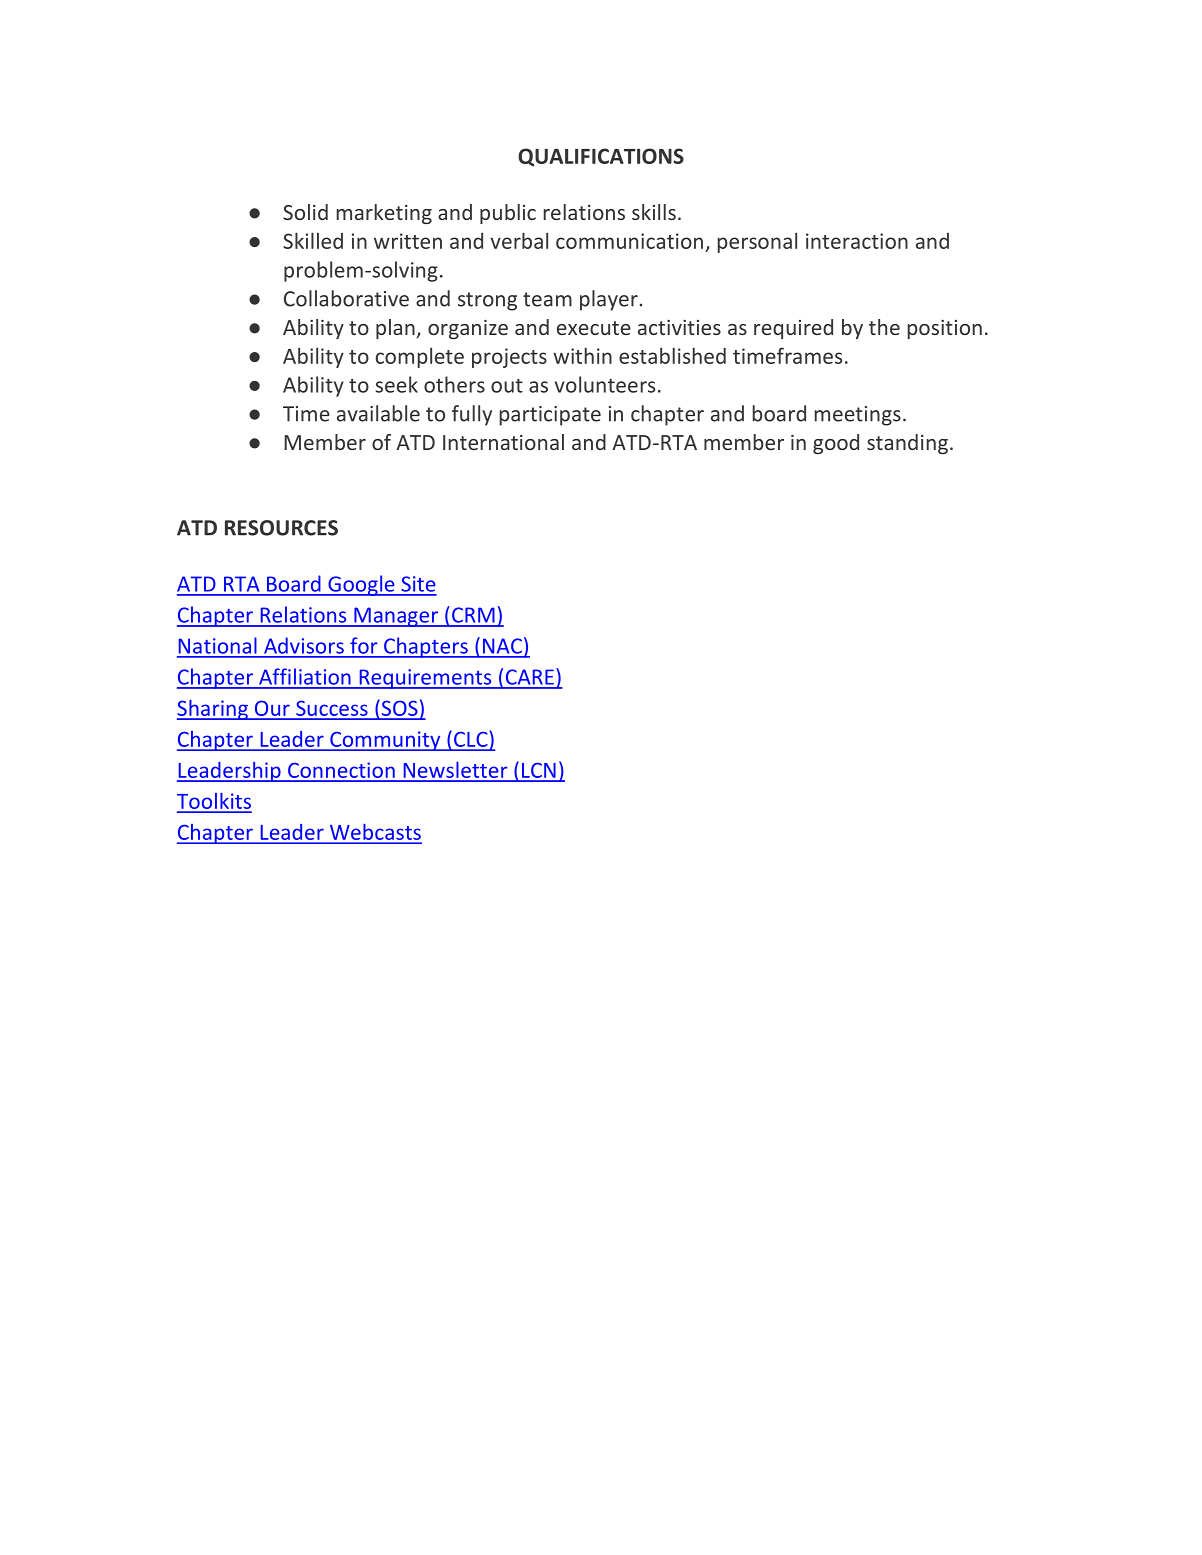  Describe the element at coordinates (397, 384) in the document. I see `seek` at that location.
